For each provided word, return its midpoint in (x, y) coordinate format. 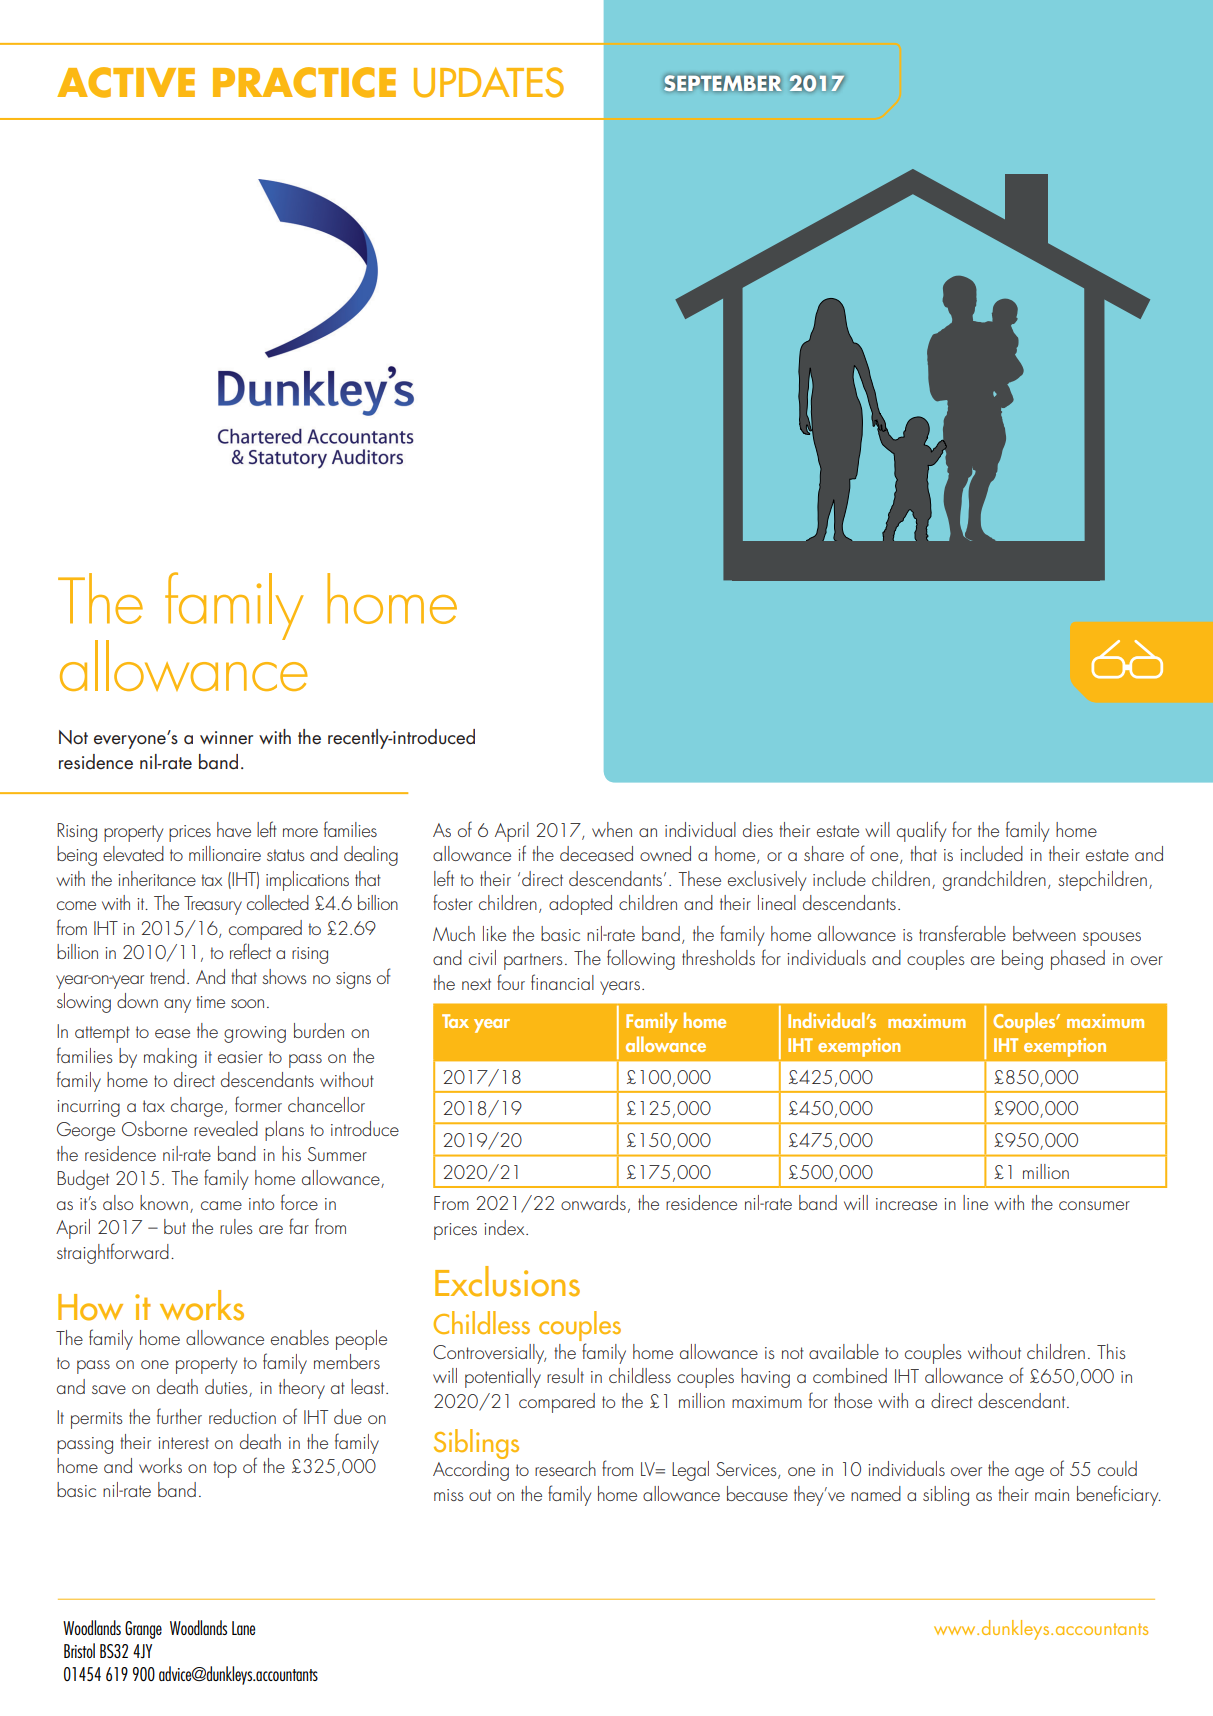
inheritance (157, 878)
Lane (243, 1628)
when (612, 829)
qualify (921, 831)
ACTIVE (126, 82)
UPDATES (489, 82)
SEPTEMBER (722, 83)
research (565, 1468)
